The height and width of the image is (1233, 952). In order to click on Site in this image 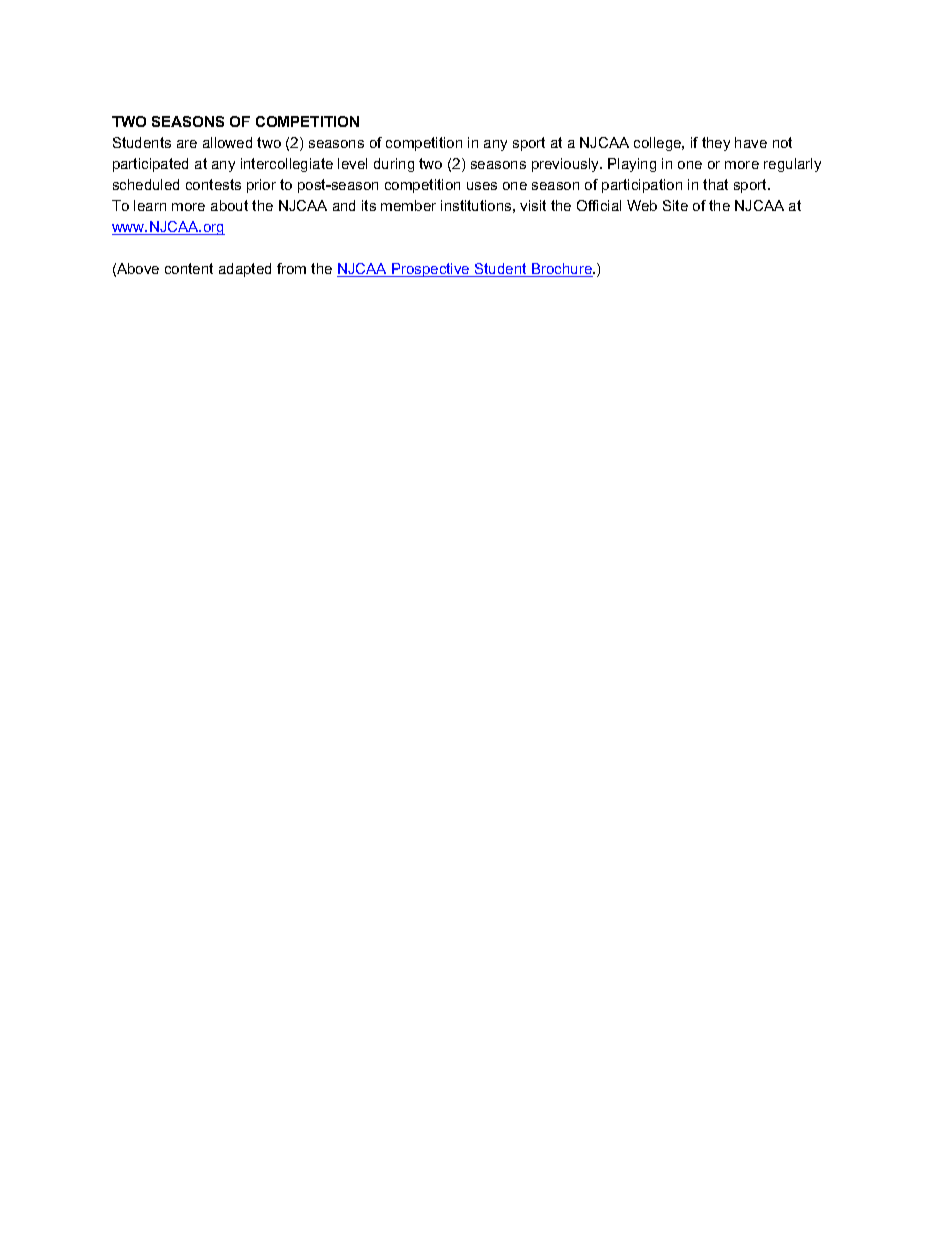, I will do `click(675, 205)`.
